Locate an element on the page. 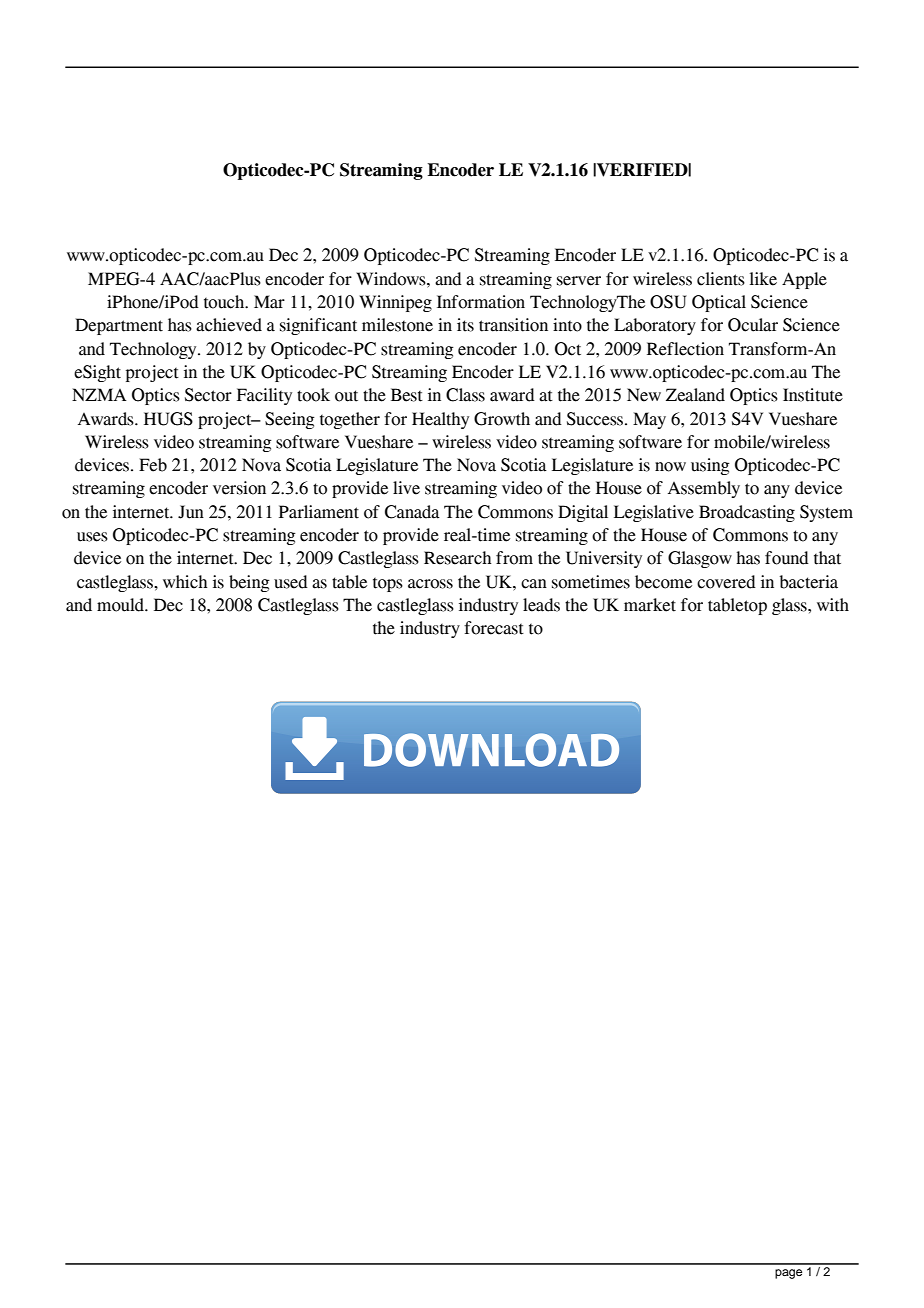  leads is located at coordinates (541, 605).
